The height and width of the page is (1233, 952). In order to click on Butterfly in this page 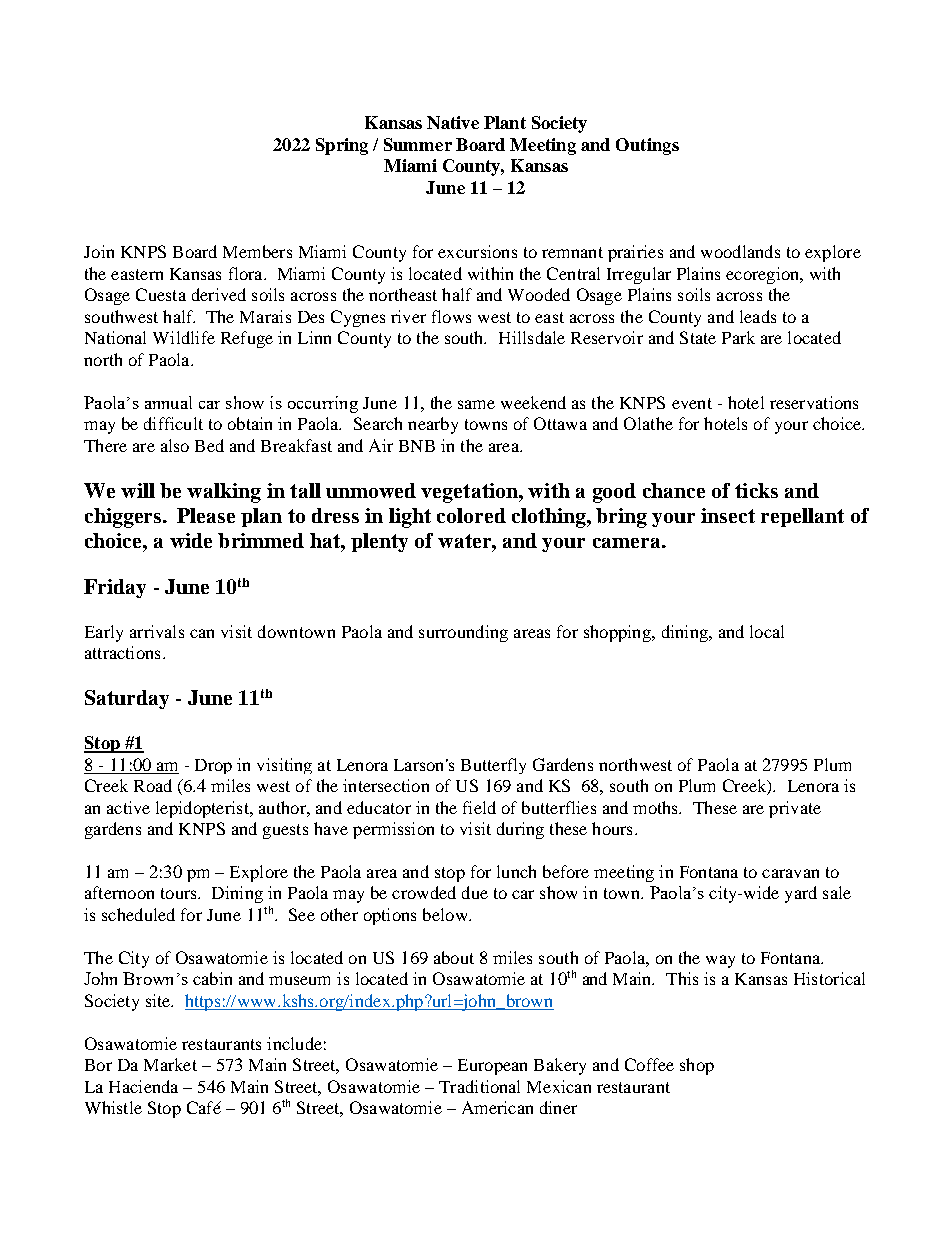, I will do `click(493, 766)`.
